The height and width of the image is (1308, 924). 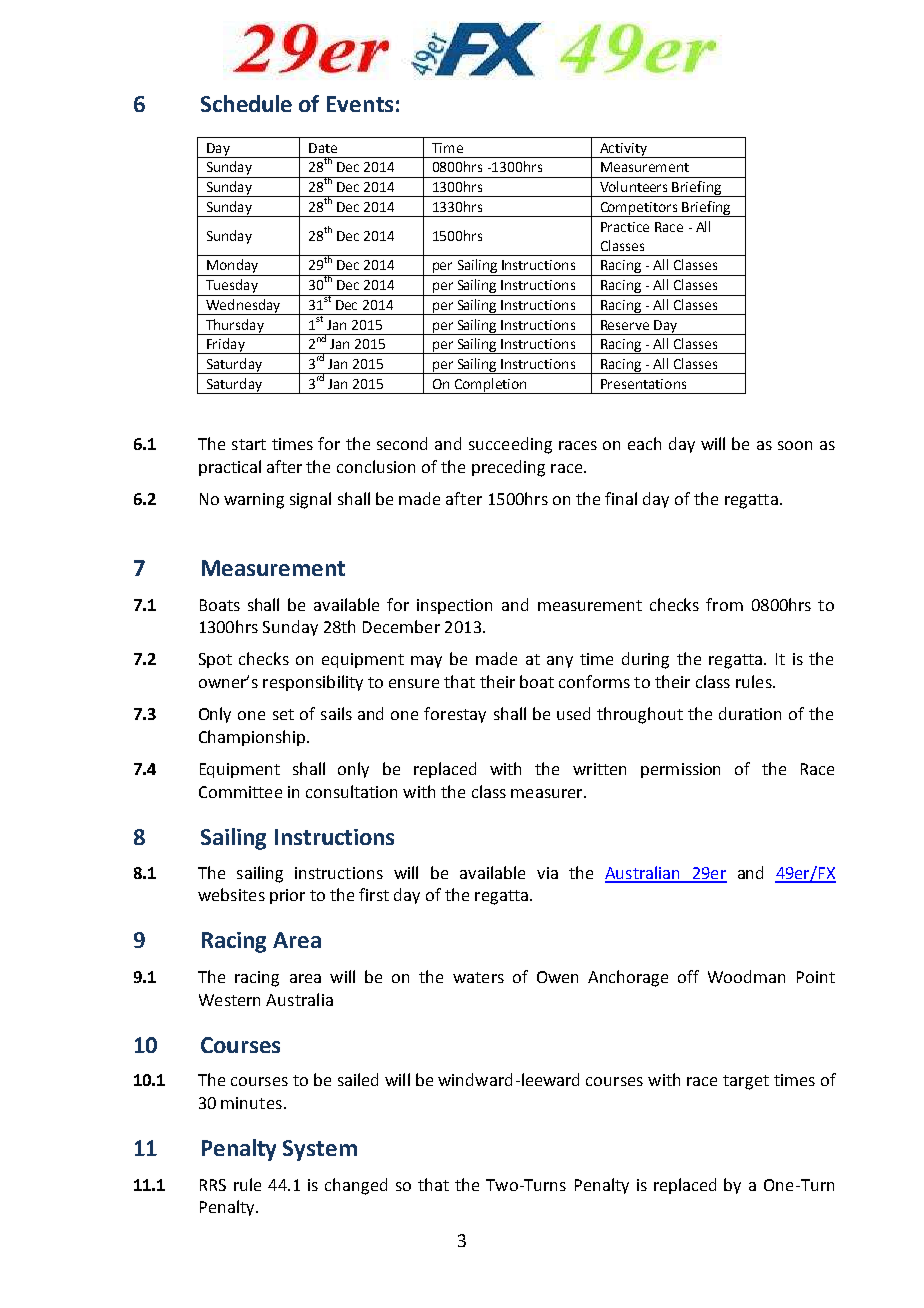 What do you see at coordinates (356, 1186) in the image?
I see `changed` at bounding box center [356, 1186].
